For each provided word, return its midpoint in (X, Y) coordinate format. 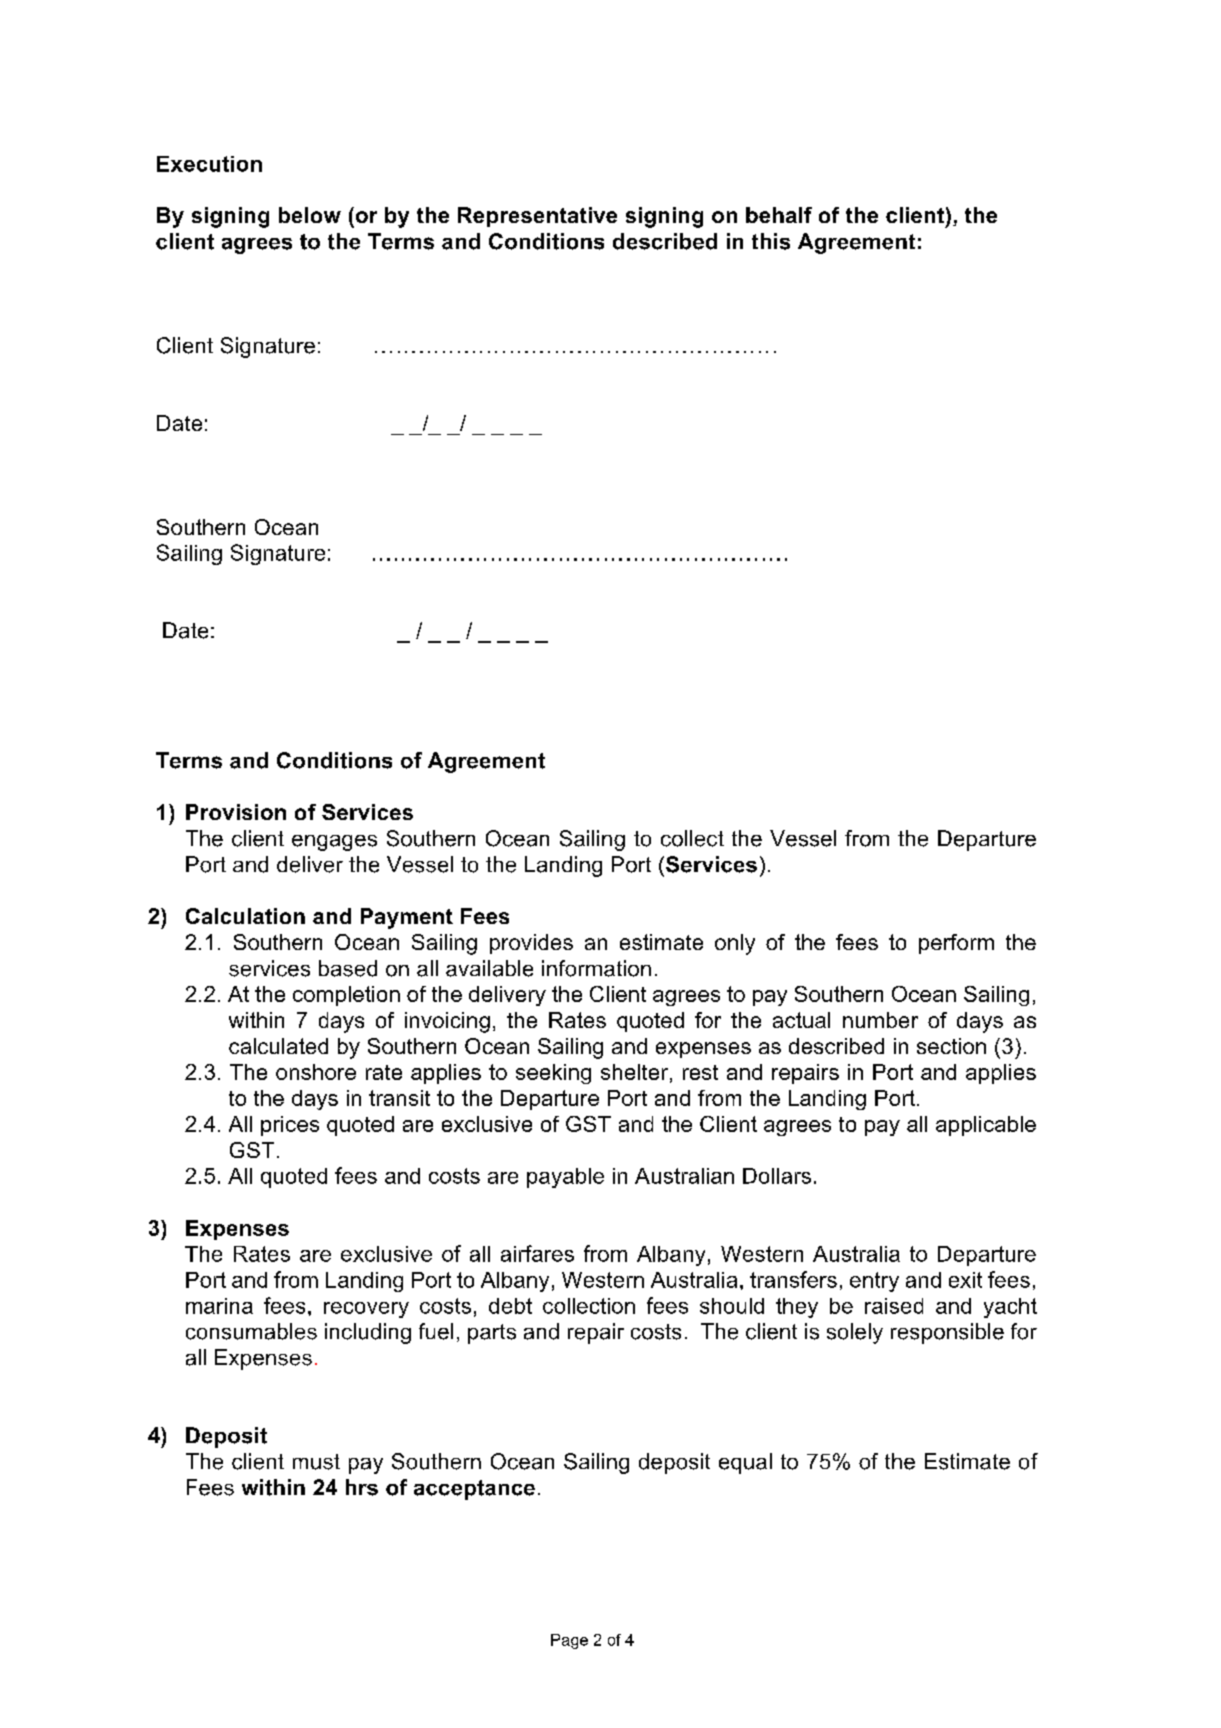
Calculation (245, 916)
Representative (537, 217)
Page (569, 1641)
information (596, 968)
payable (565, 1178)
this (771, 241)
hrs (362, 1487)
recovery (366, 1310)
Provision (236, 812)
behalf (779, 215)
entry (874, 1282)
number (880, 1020)
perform (956, 944)
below (310, 215)
